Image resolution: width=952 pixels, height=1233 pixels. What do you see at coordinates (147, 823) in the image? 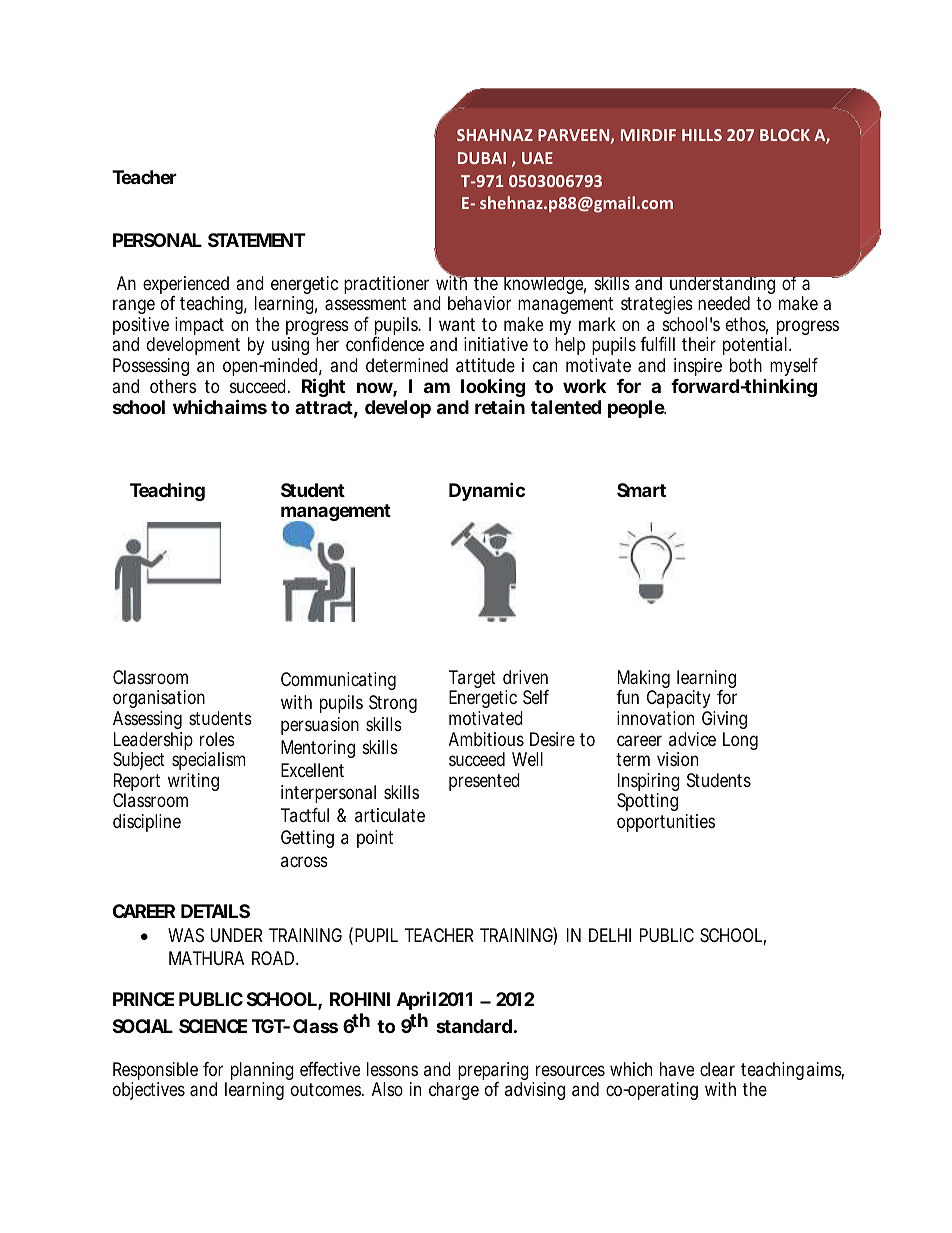
I see `discipline` at bounding box center [147, 823].
